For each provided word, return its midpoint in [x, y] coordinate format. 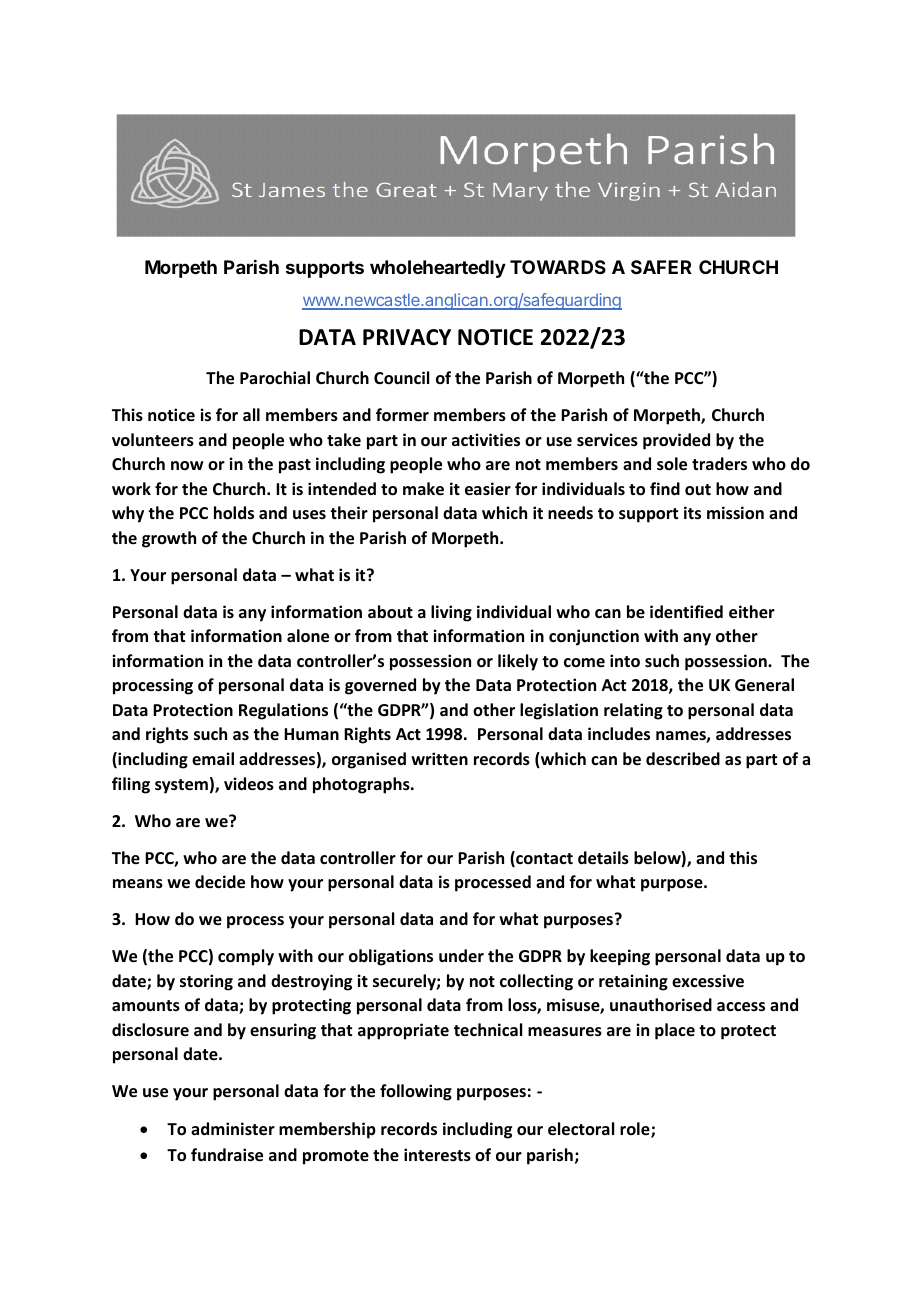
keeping [620, 957]
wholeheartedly [438, 269]
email [213, 758]
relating [633, 711]
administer [233, 1129]
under [461, 955]
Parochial [275, 377]
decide [220, 882]
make [423, 489]
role [636, 1130]
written [439, 758]
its [692, 513]
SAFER [661, 267]
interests [437, 1155]
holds [234, 513]
